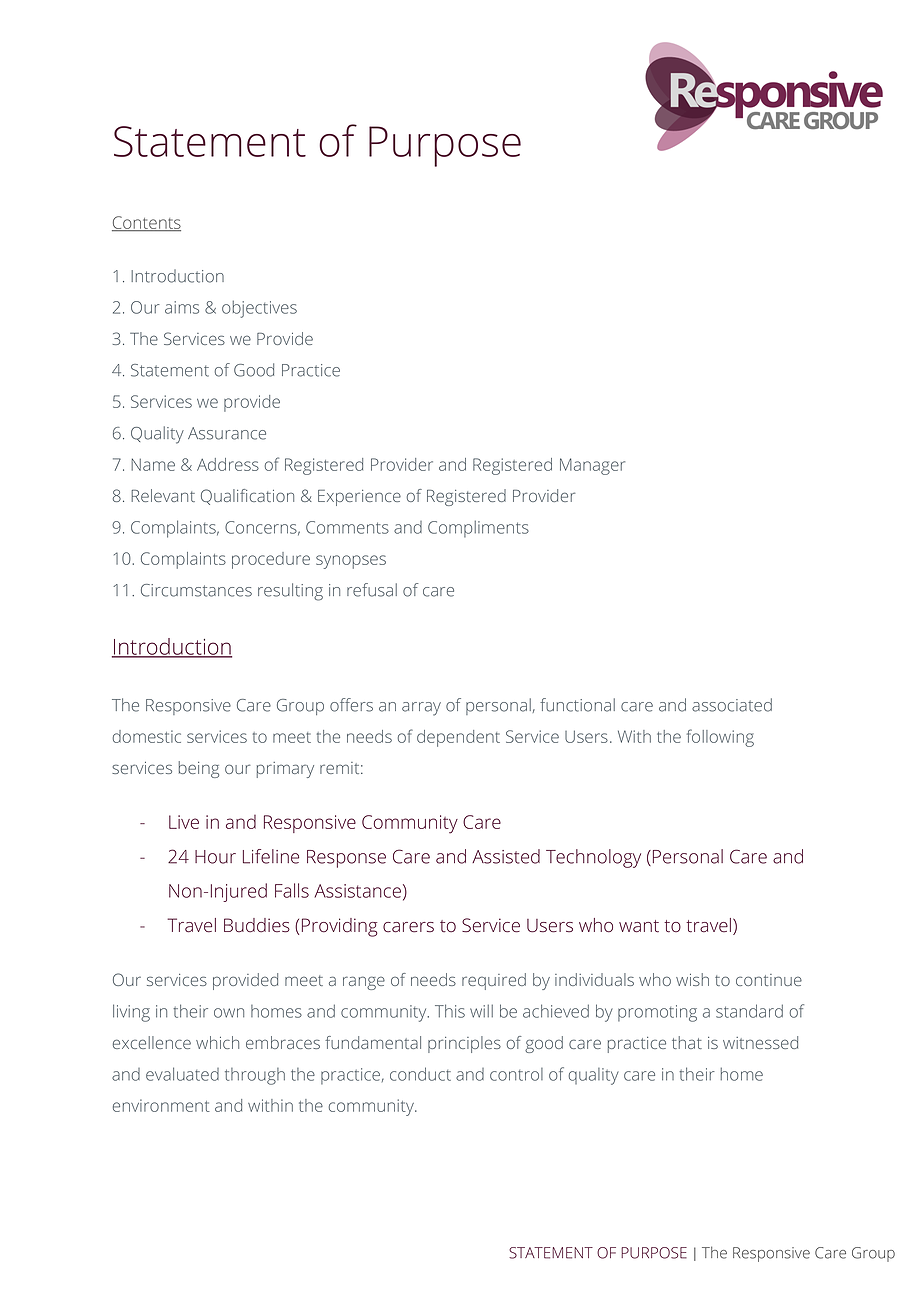  Describe the element at coordinates (247, 497) in the screenshot. I see `Qualification` at that location.
